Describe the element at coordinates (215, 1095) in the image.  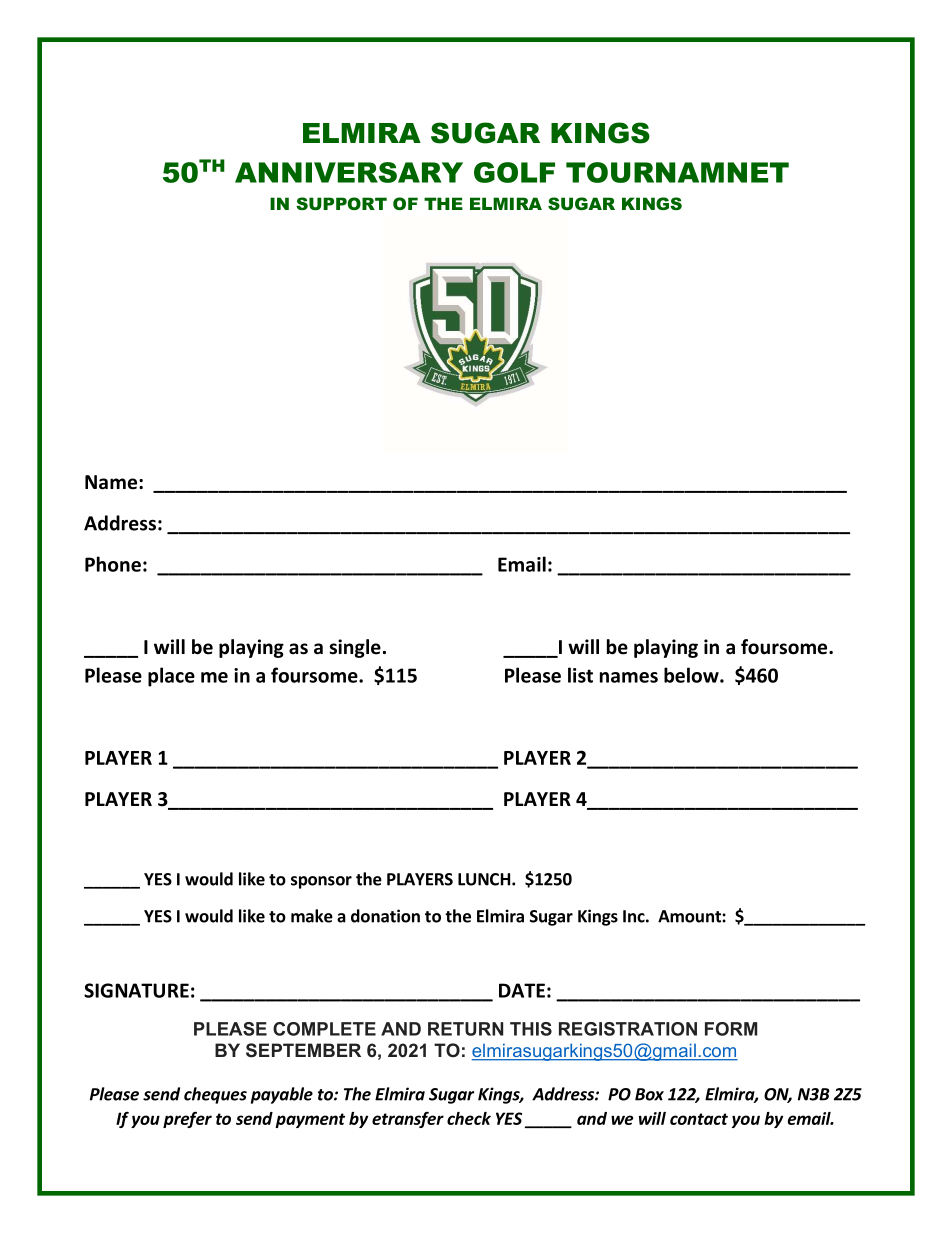
I see `cheques` at that location.
